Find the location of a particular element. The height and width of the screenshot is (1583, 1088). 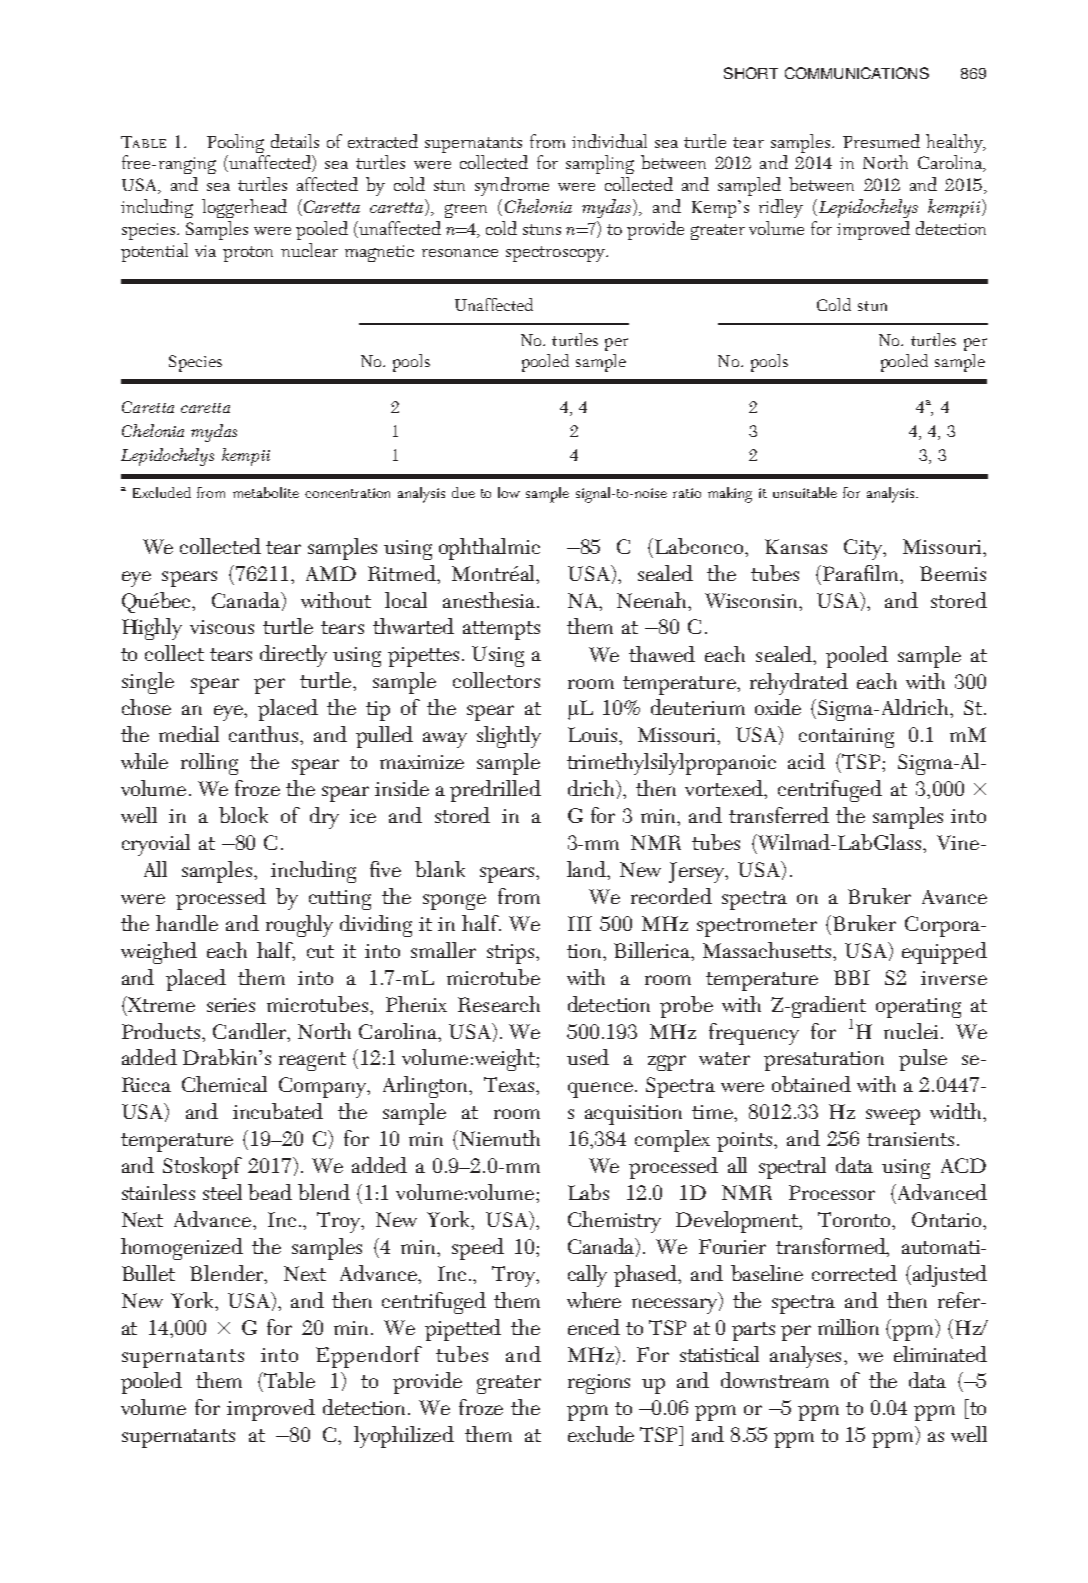

Presumed is located at coordinates (881, 141).
